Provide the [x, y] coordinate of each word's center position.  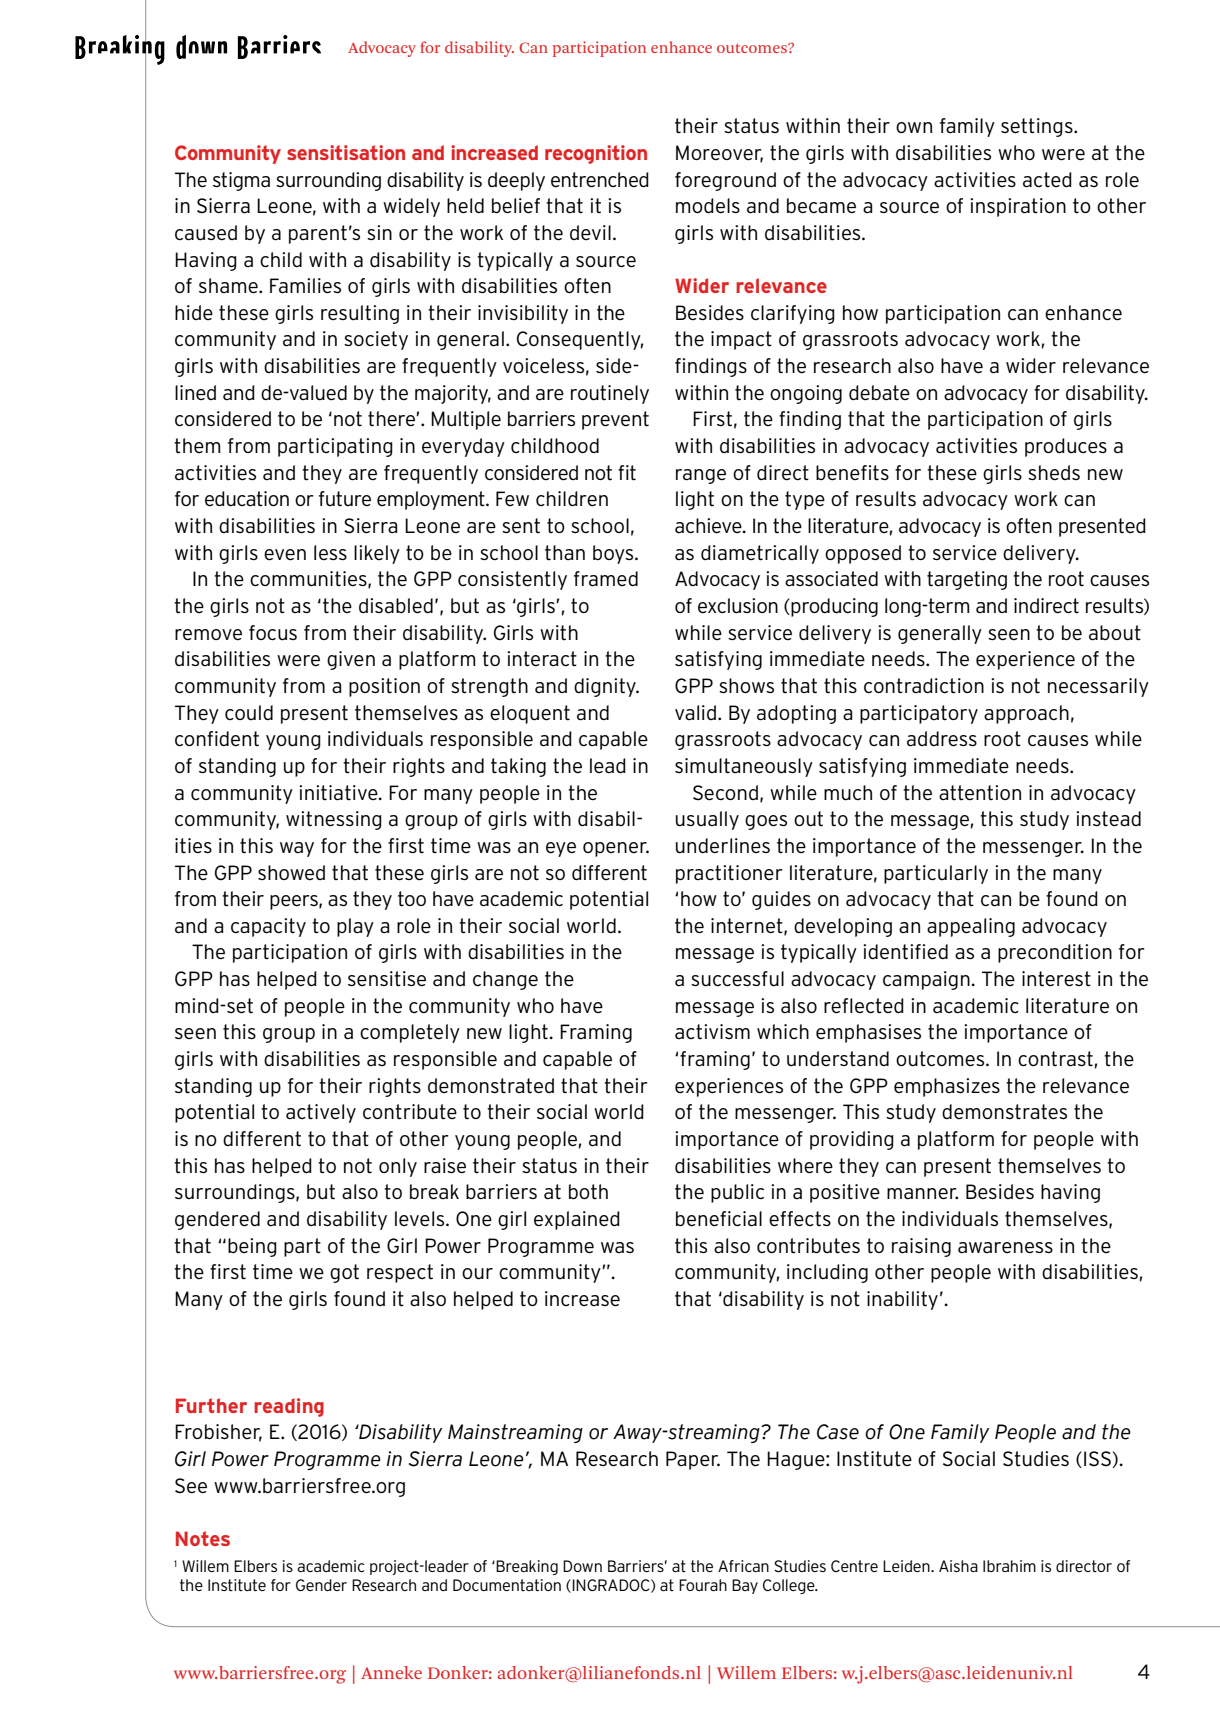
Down [582, 1566]
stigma [241, 181]
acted [1047, 180]
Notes [203, 1538]
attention [980, 793]
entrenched [600, 180]
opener [616, 849]
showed [291, 873]
